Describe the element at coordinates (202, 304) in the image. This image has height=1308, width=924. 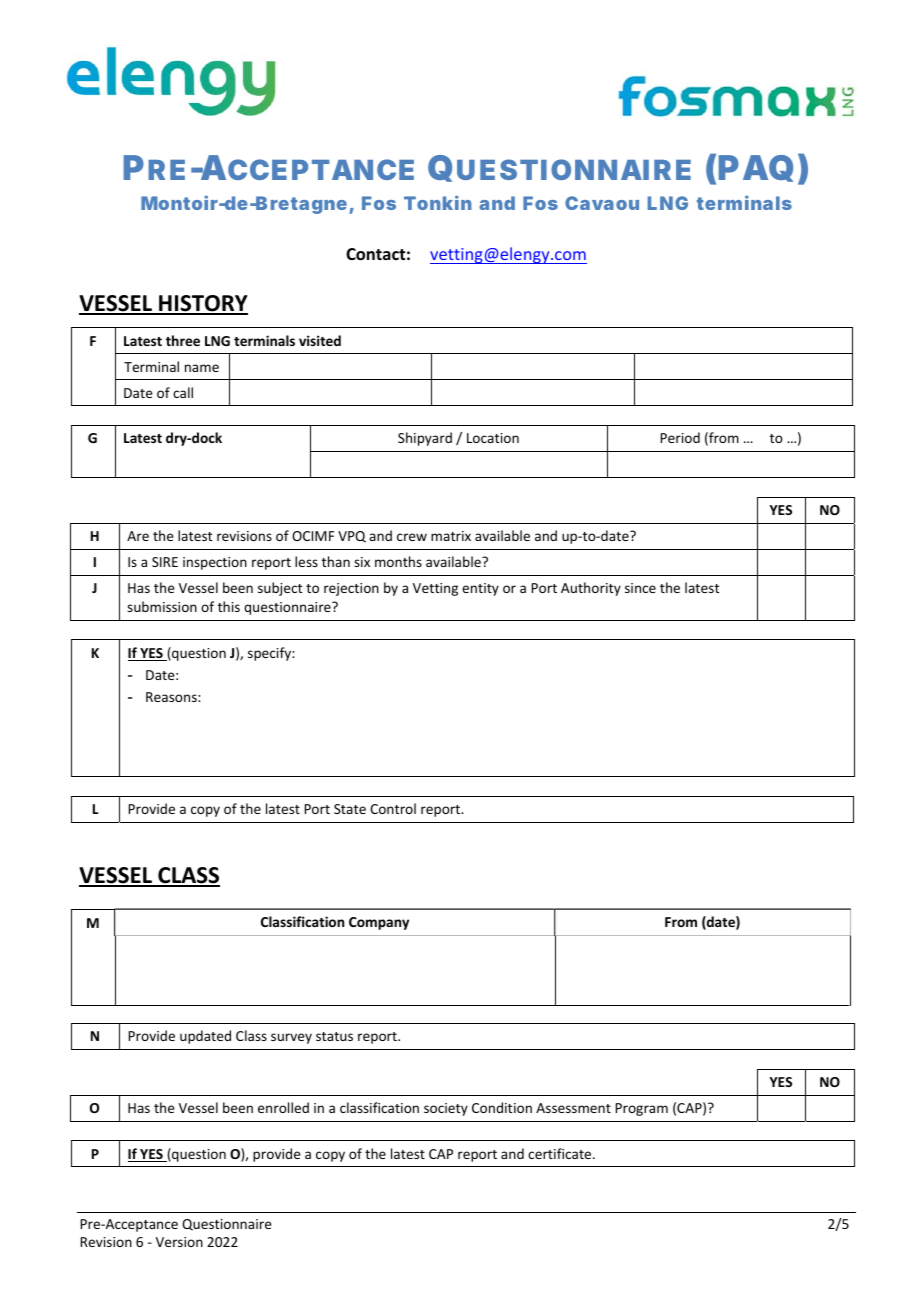
I see `HISTORY` at that location.
